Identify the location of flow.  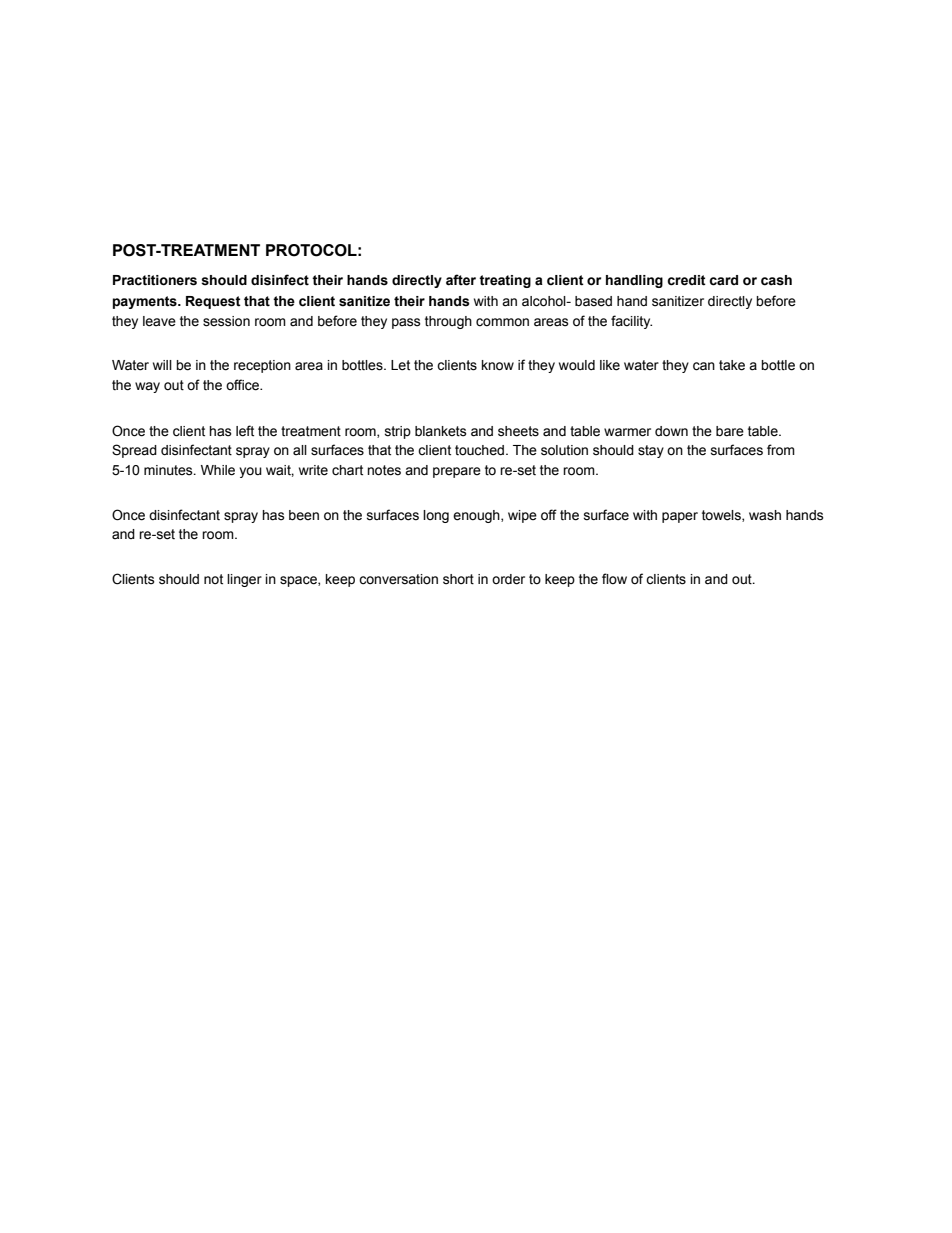
(614, 579).
